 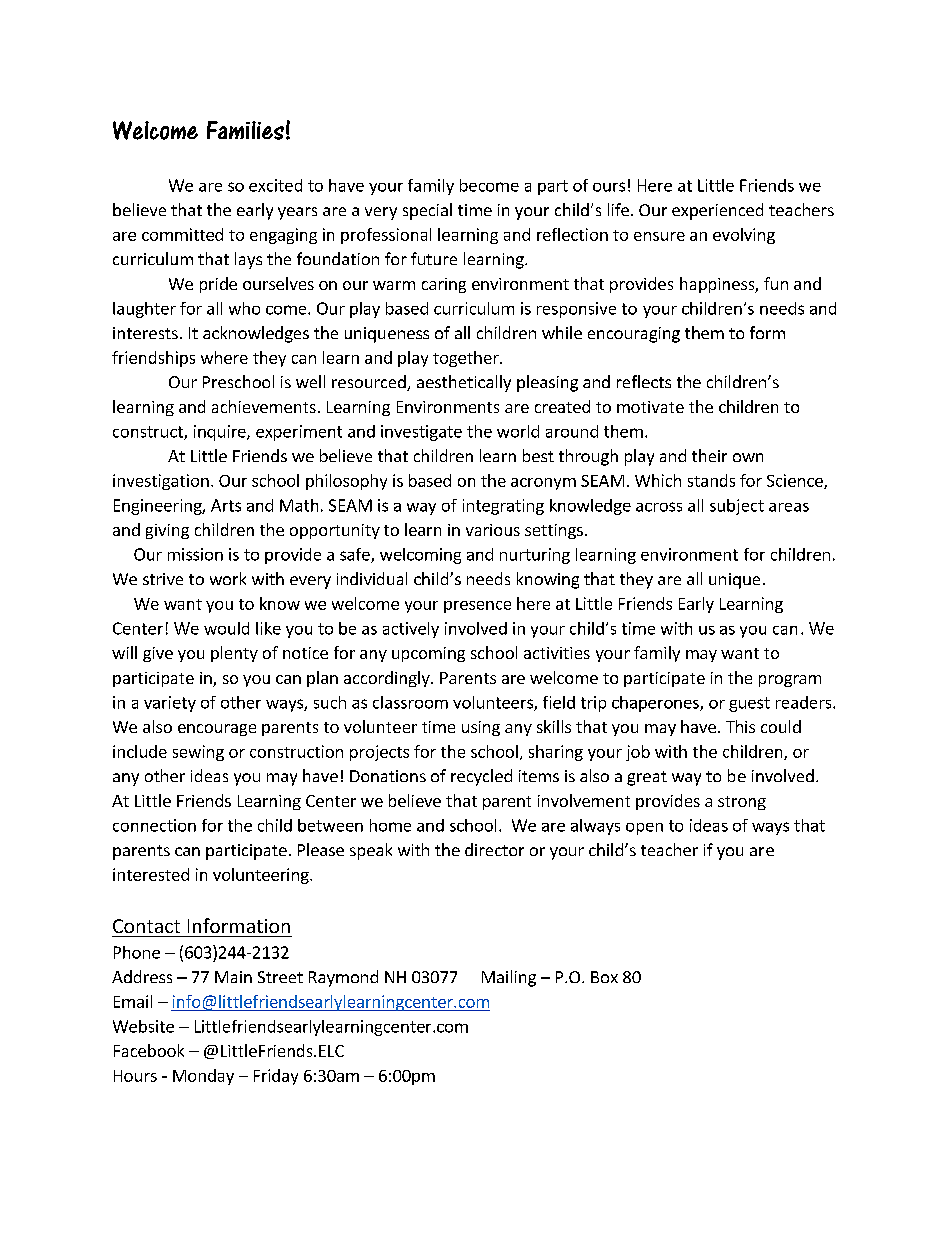 What do you see at coordinates (509, 978) in the document?
I see `Mailing` at bounding box center [509, 978].
